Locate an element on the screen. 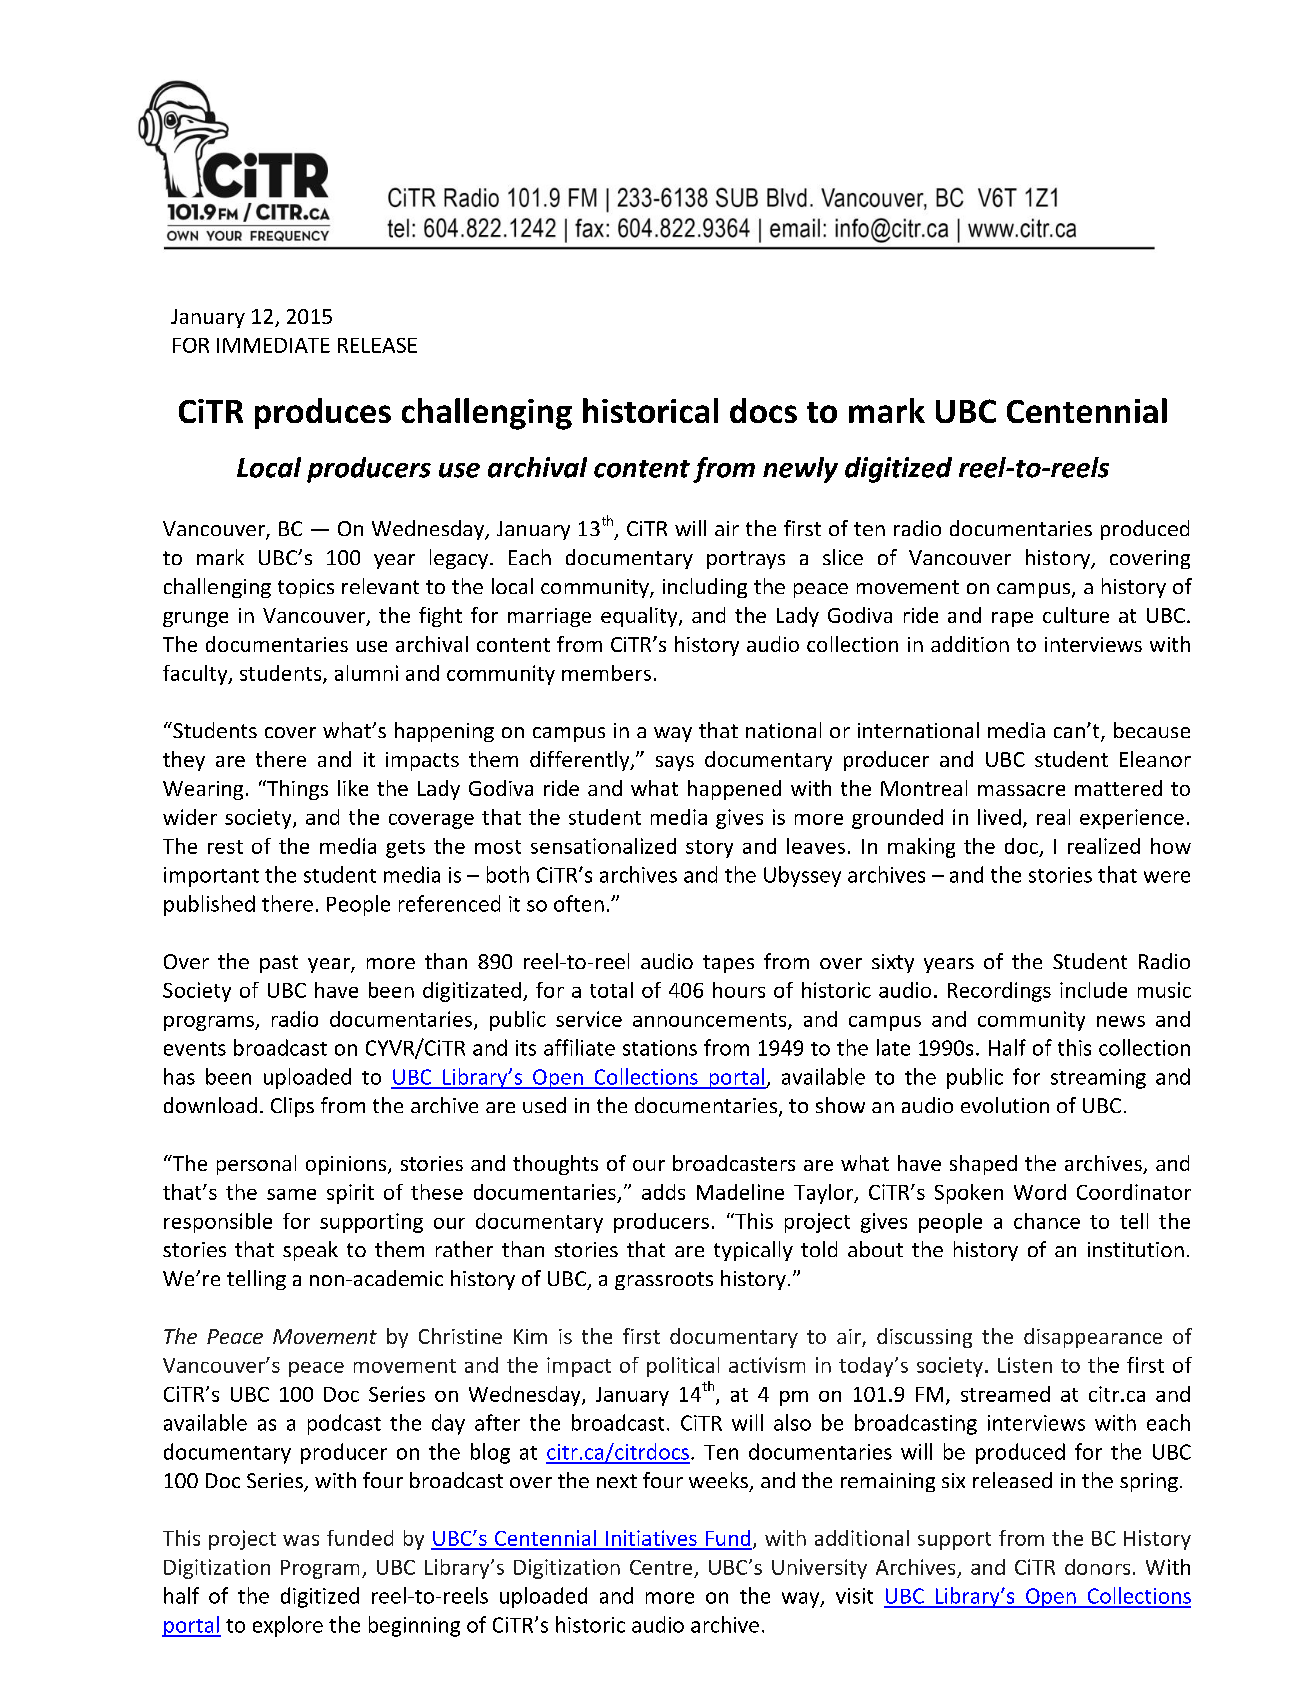 The image size is (1315, 1701). lived is located at coordinates (999, 817).
